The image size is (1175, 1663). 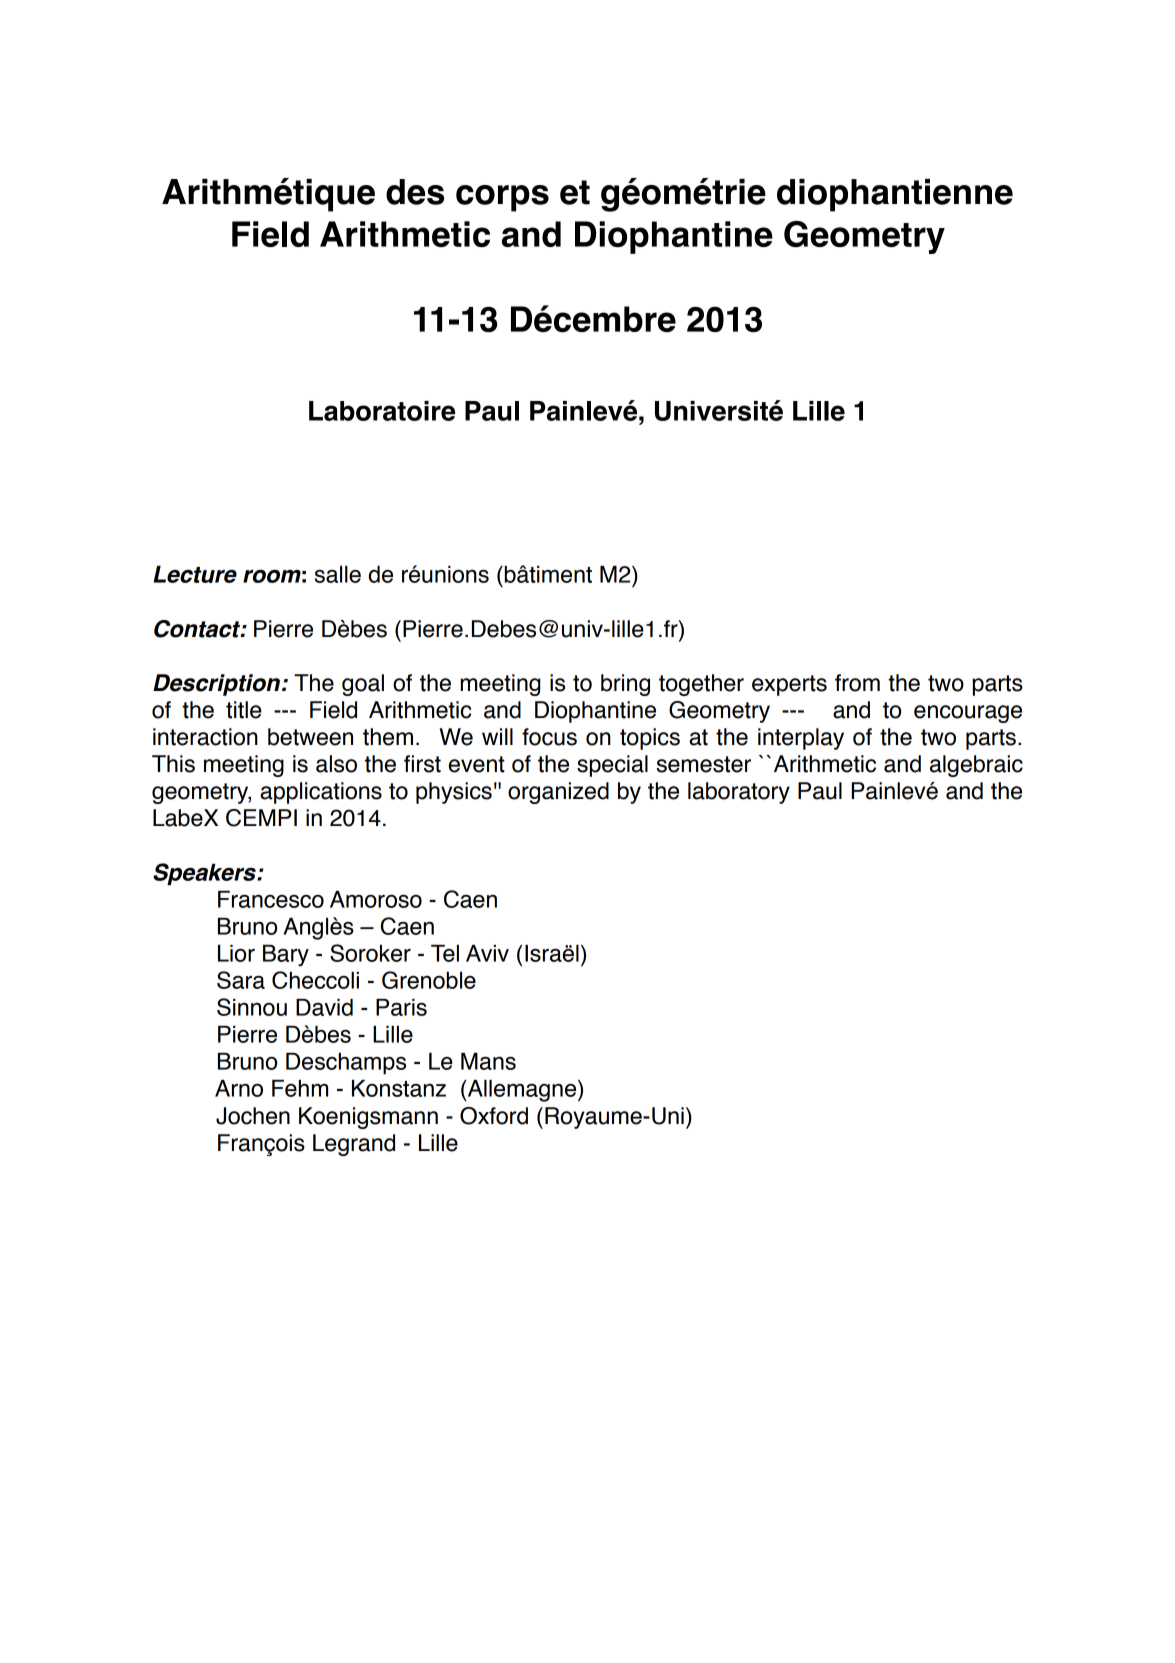 What do you see at coordinates (488, 1061) in the document?
I see `Mans` at bounding box center [488, 1061].
